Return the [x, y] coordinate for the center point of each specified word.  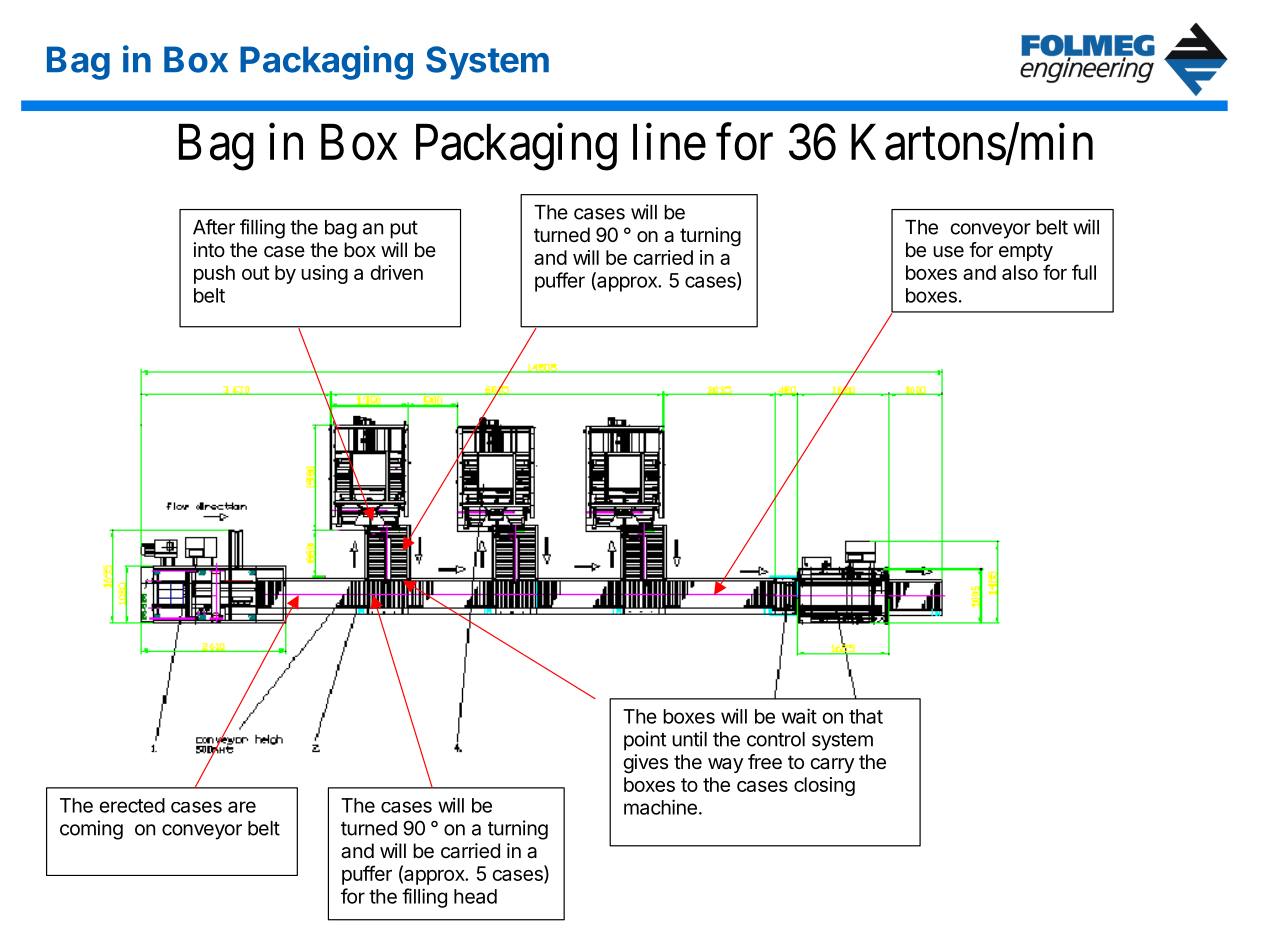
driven [396, 272]
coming [91, 830]
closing [824, 786]
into [209, 249]
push [214, 274]
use [948, 252]
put [404, 230]
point [645, 741]
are [242, 807]
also [1020, 272]
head [475, 896]
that [866, 716]
